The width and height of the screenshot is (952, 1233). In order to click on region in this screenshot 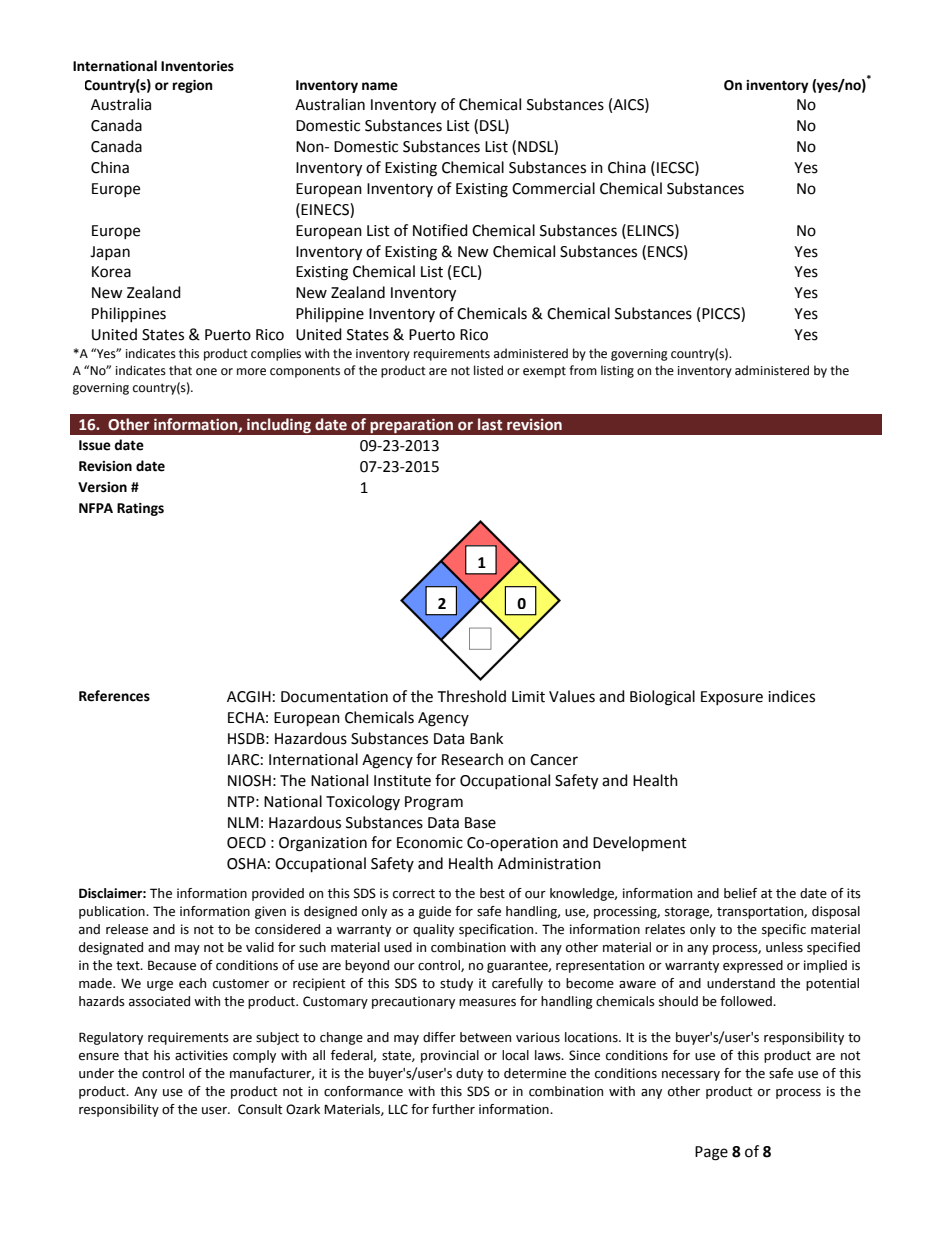, I will do `click(193, 86)`.
